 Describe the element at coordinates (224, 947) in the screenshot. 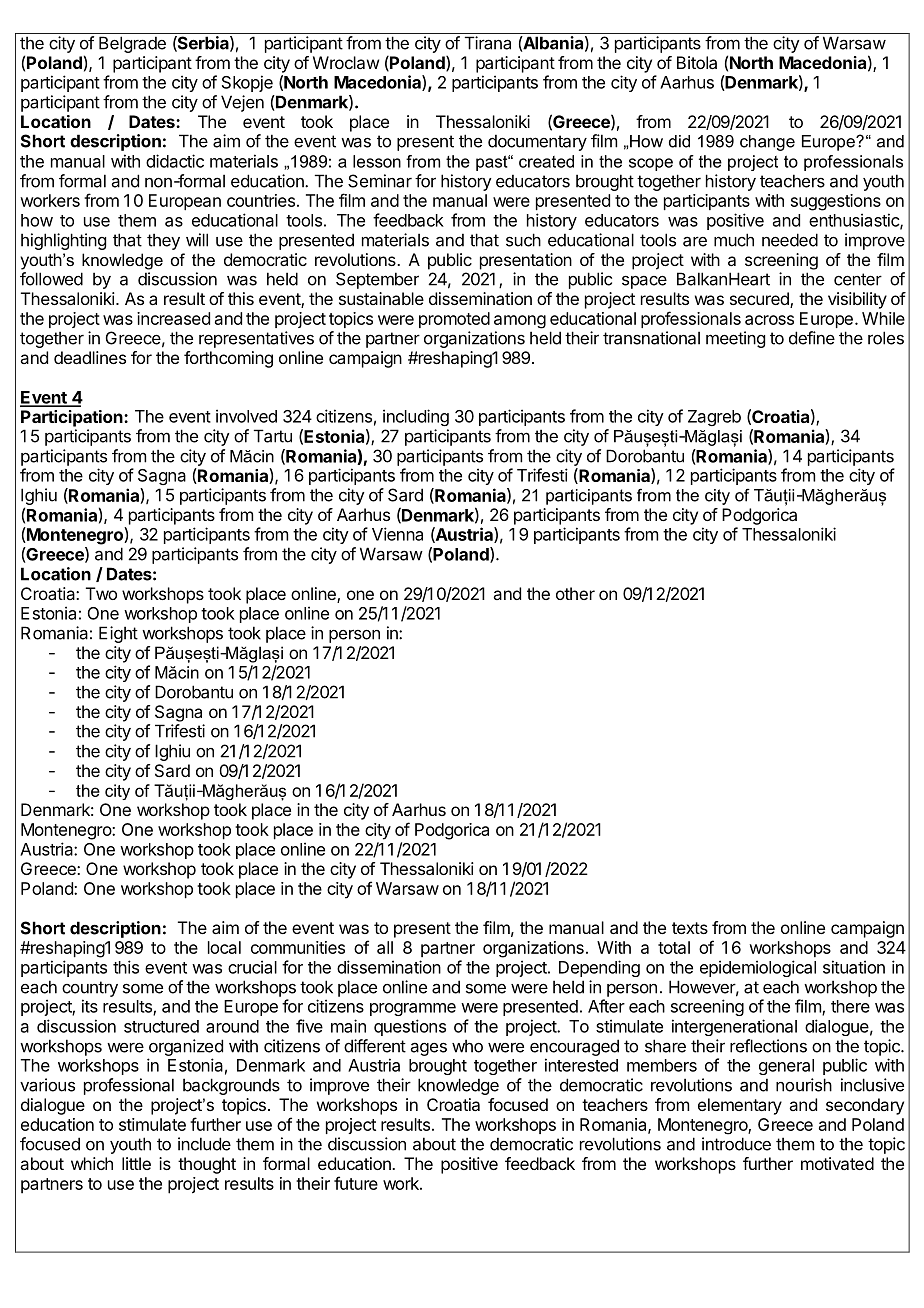

I see `local` at that location.
